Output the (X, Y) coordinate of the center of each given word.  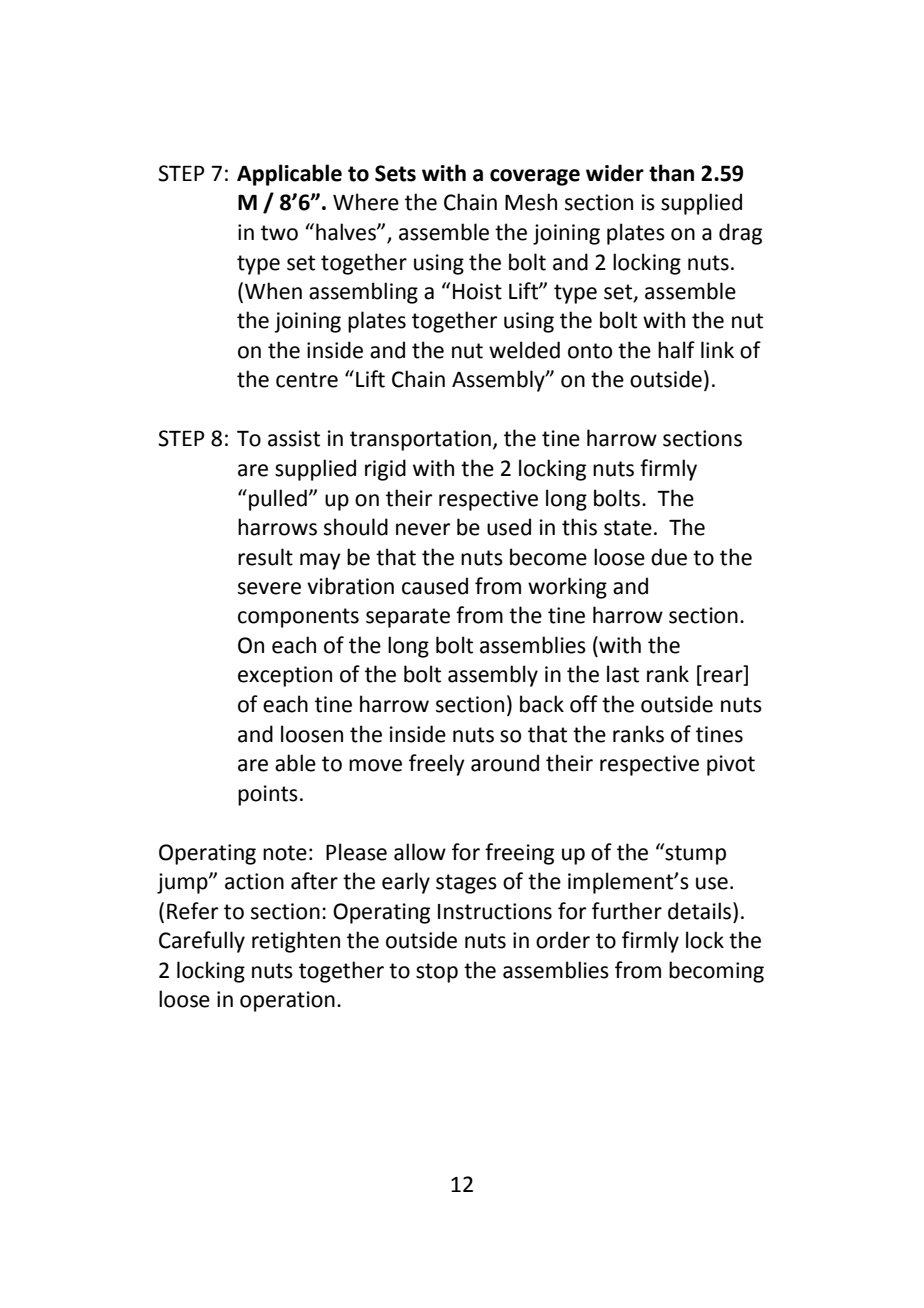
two (279, 233)
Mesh (531, 202)
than (671, 173)
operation (287, 1001)
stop (437, 973)
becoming (716, 972)
